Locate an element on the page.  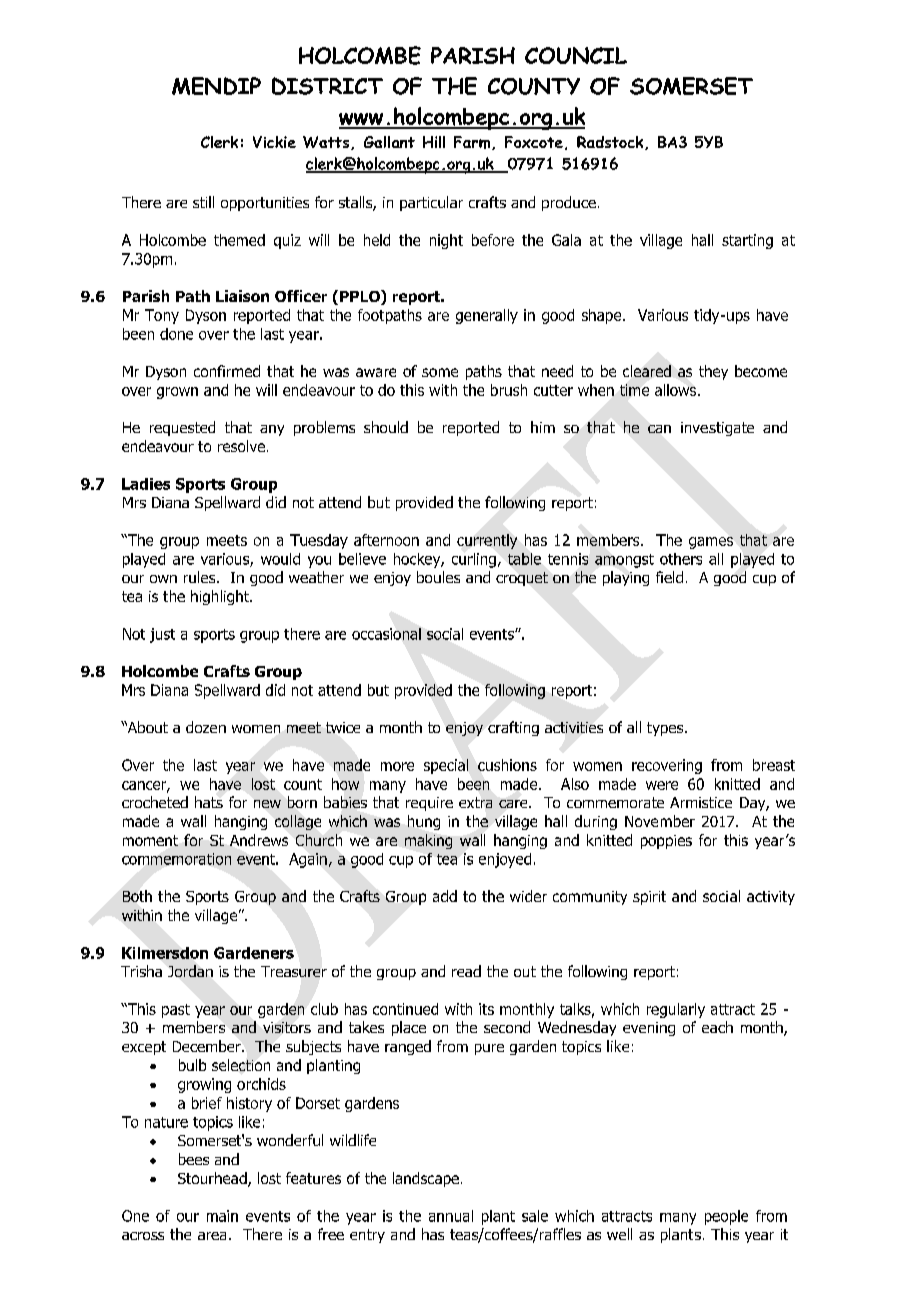
main is located at coordinates (222, 1216).
